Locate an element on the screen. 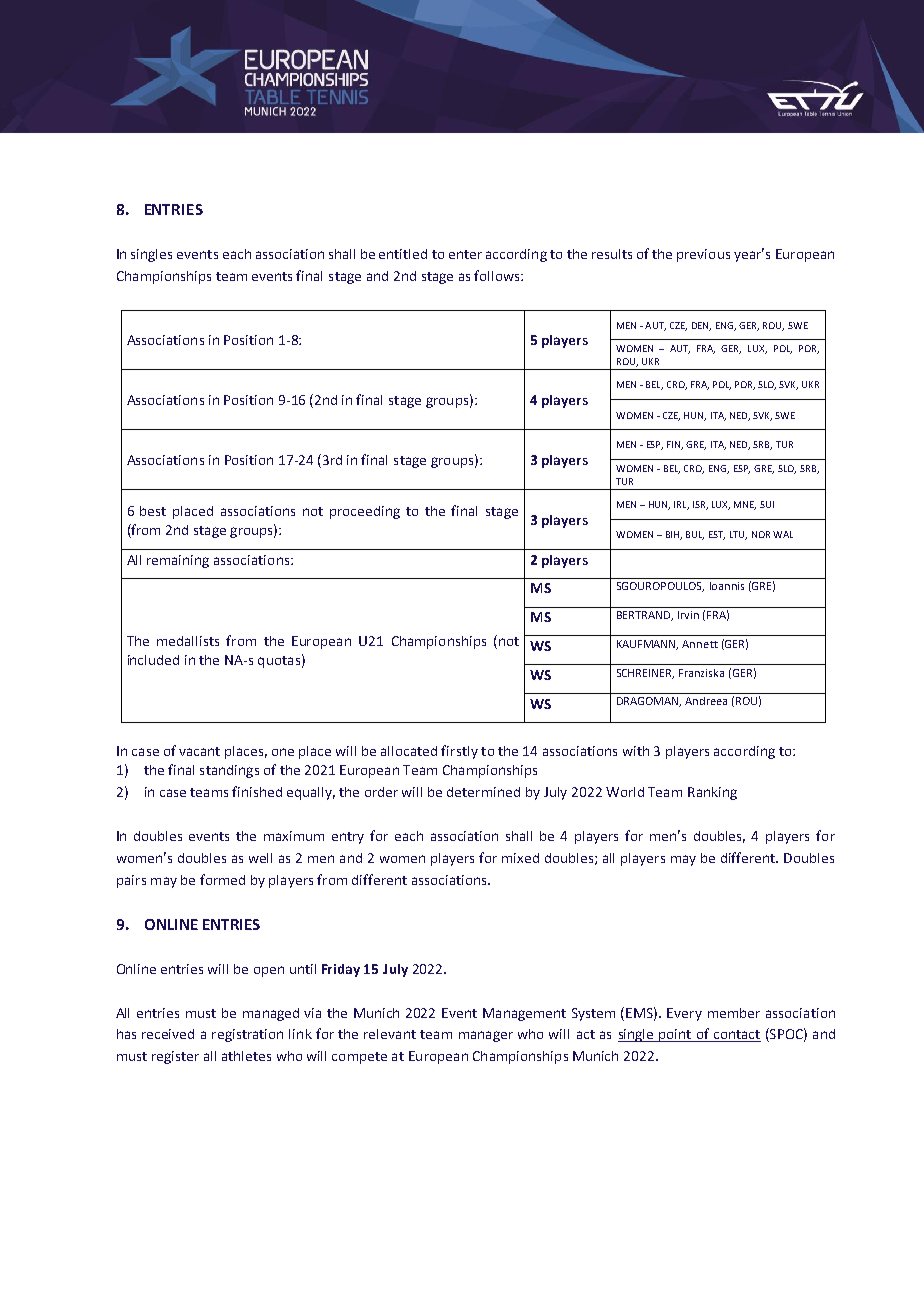  remaining is located at coordinates (178, 561).
